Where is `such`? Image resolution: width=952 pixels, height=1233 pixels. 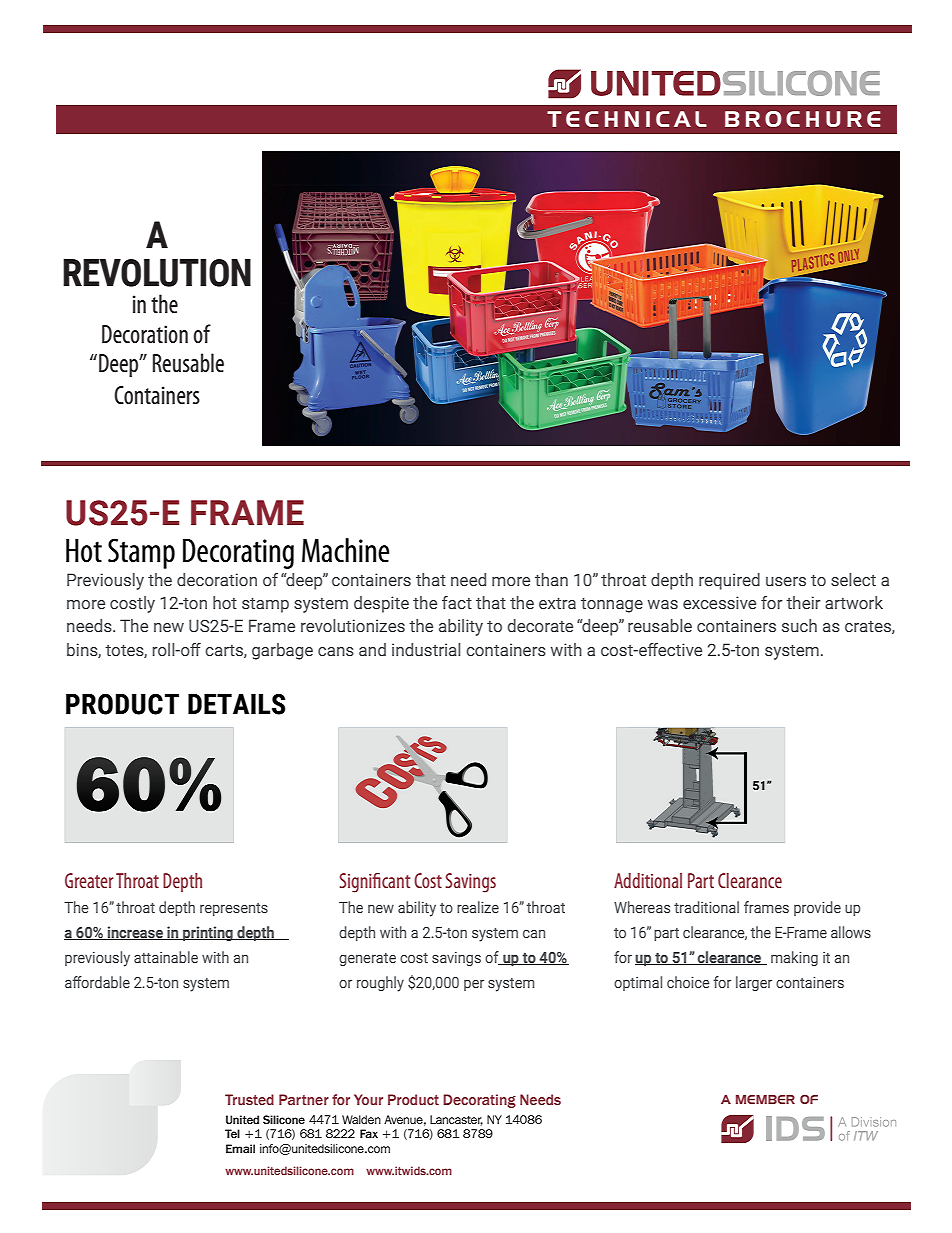
such is located at coordinates (799, 626).
